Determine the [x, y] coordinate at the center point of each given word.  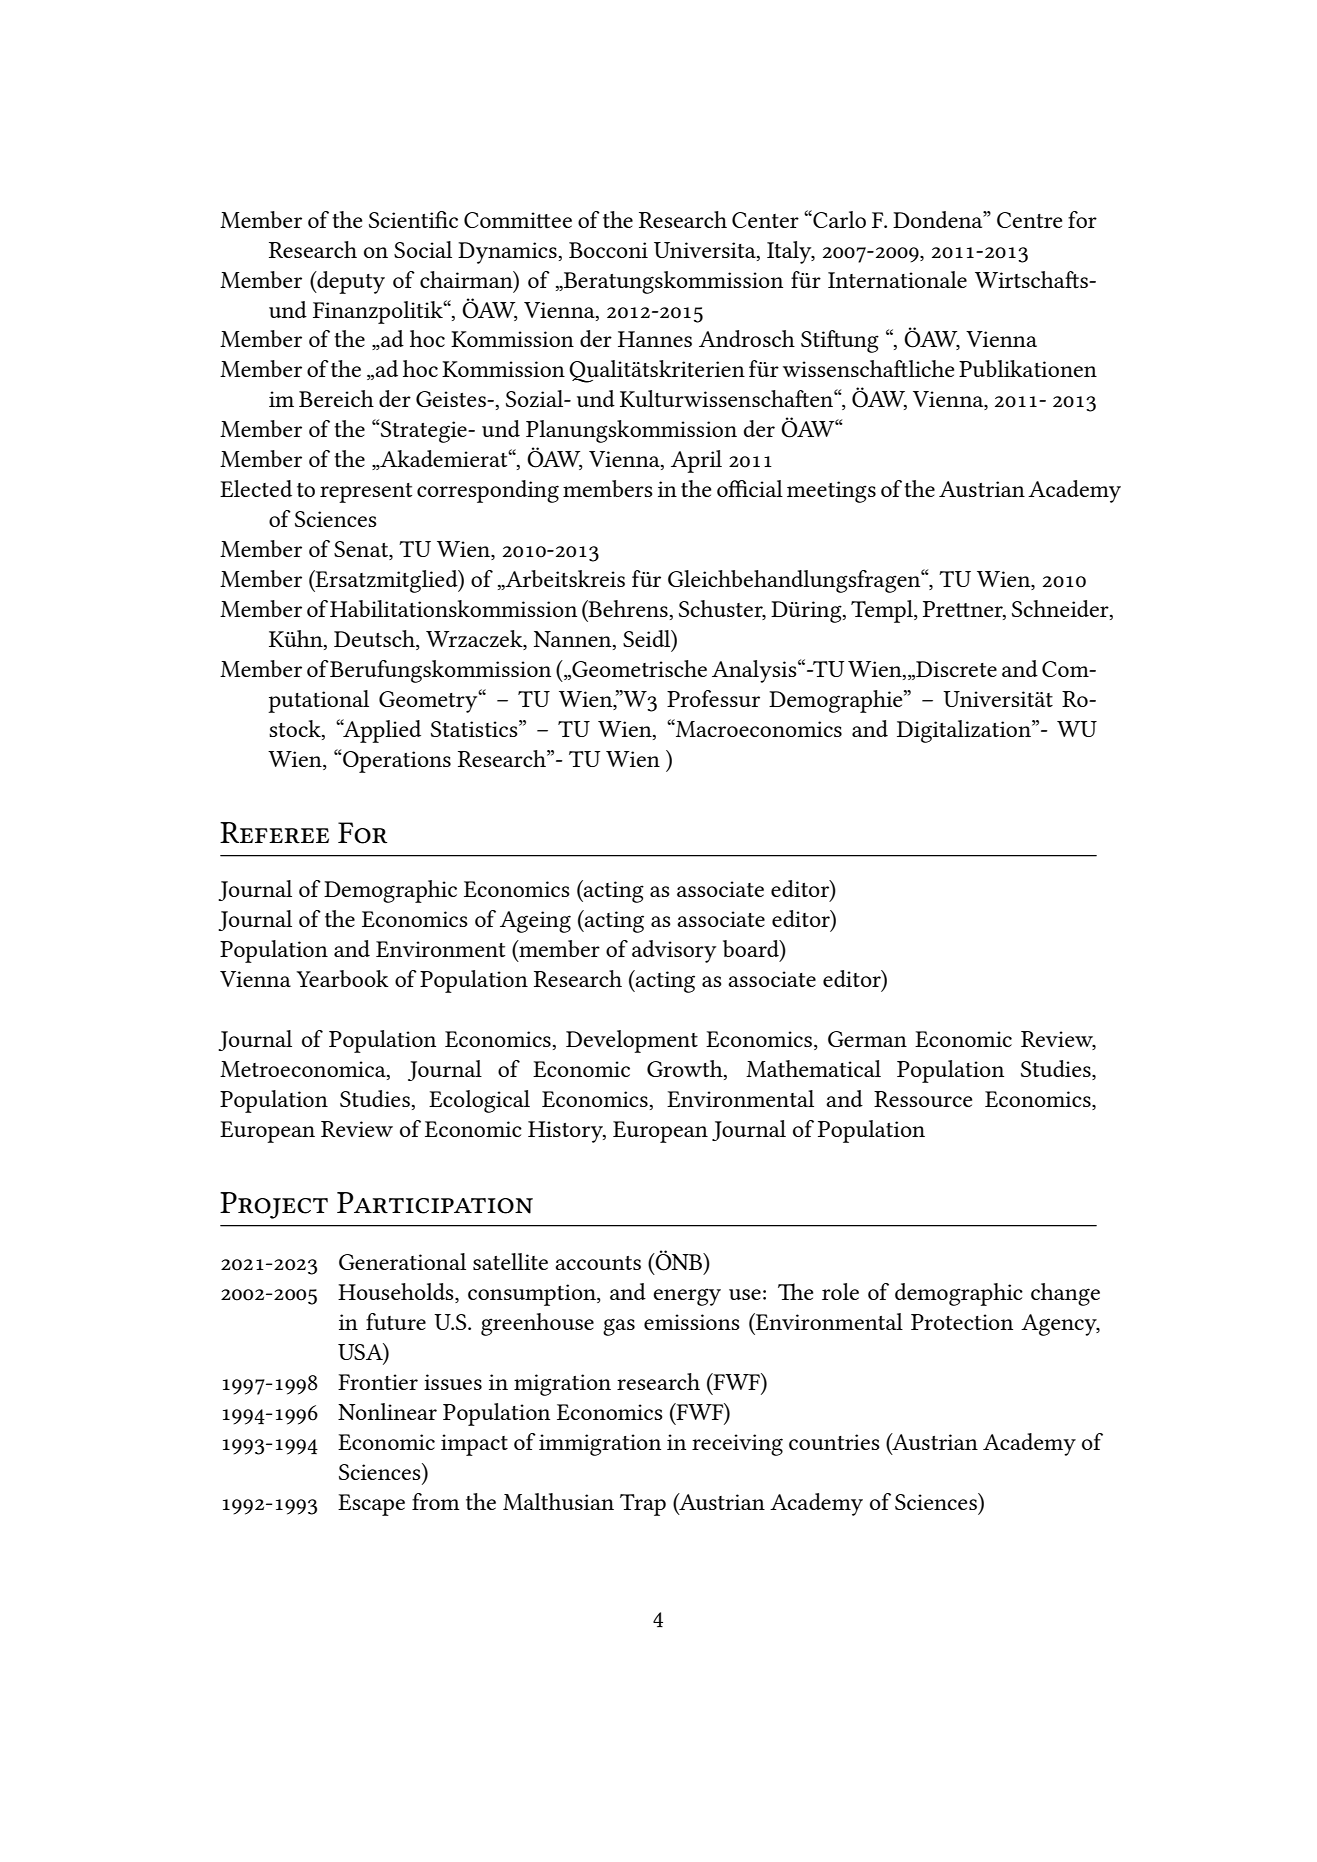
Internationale [897, 279]
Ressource [923, 1099]
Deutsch [375, 640]
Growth [686, 1070]
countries [834, 1442]
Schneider [1061, 610]
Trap [643, 1505]
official [750, 488]
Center [765, 220]
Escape [371, 1505]
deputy [350, 282]
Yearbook [342, 978]
